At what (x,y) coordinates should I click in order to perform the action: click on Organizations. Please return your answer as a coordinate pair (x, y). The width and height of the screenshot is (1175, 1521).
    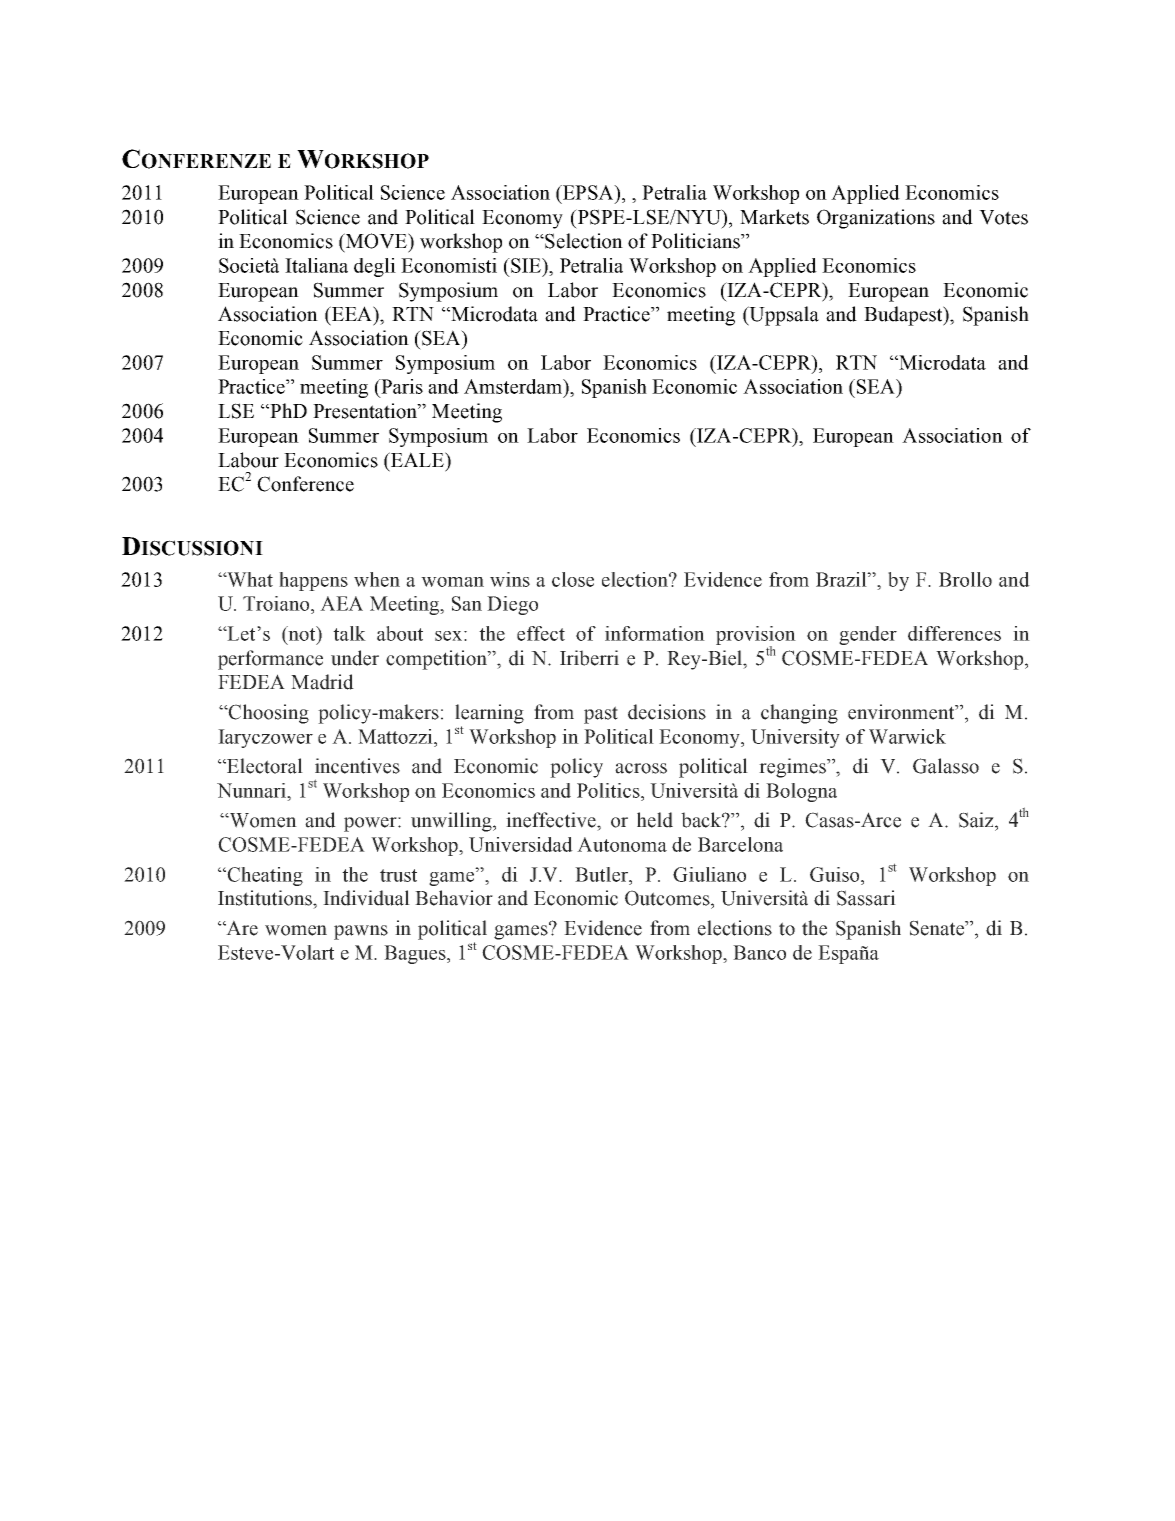
    Looking at the image, I should click on (876, 219).
